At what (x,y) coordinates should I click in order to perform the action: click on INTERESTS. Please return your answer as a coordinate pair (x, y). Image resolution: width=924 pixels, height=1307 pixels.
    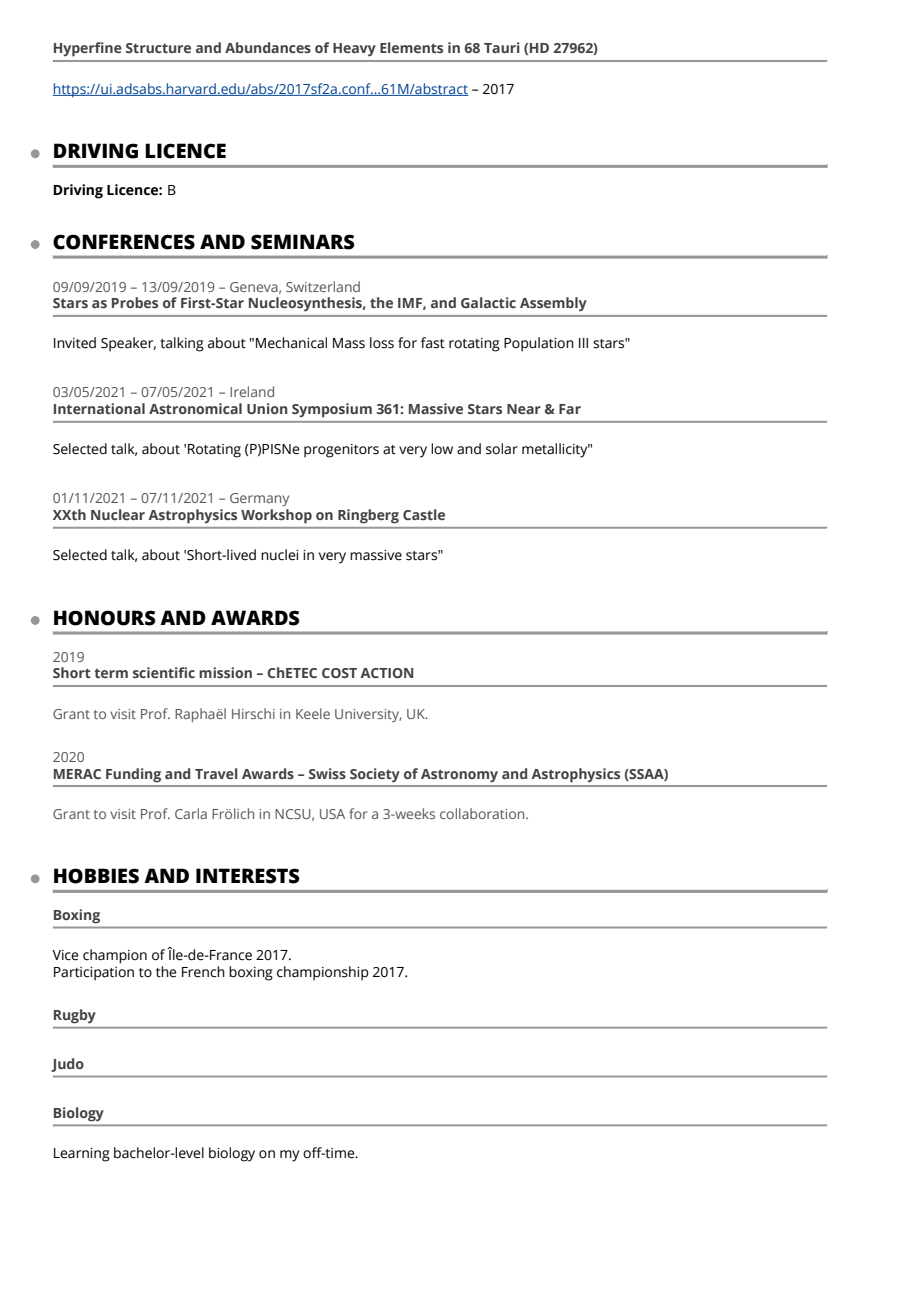
    Looking at the image, I should click on (248, 876).
